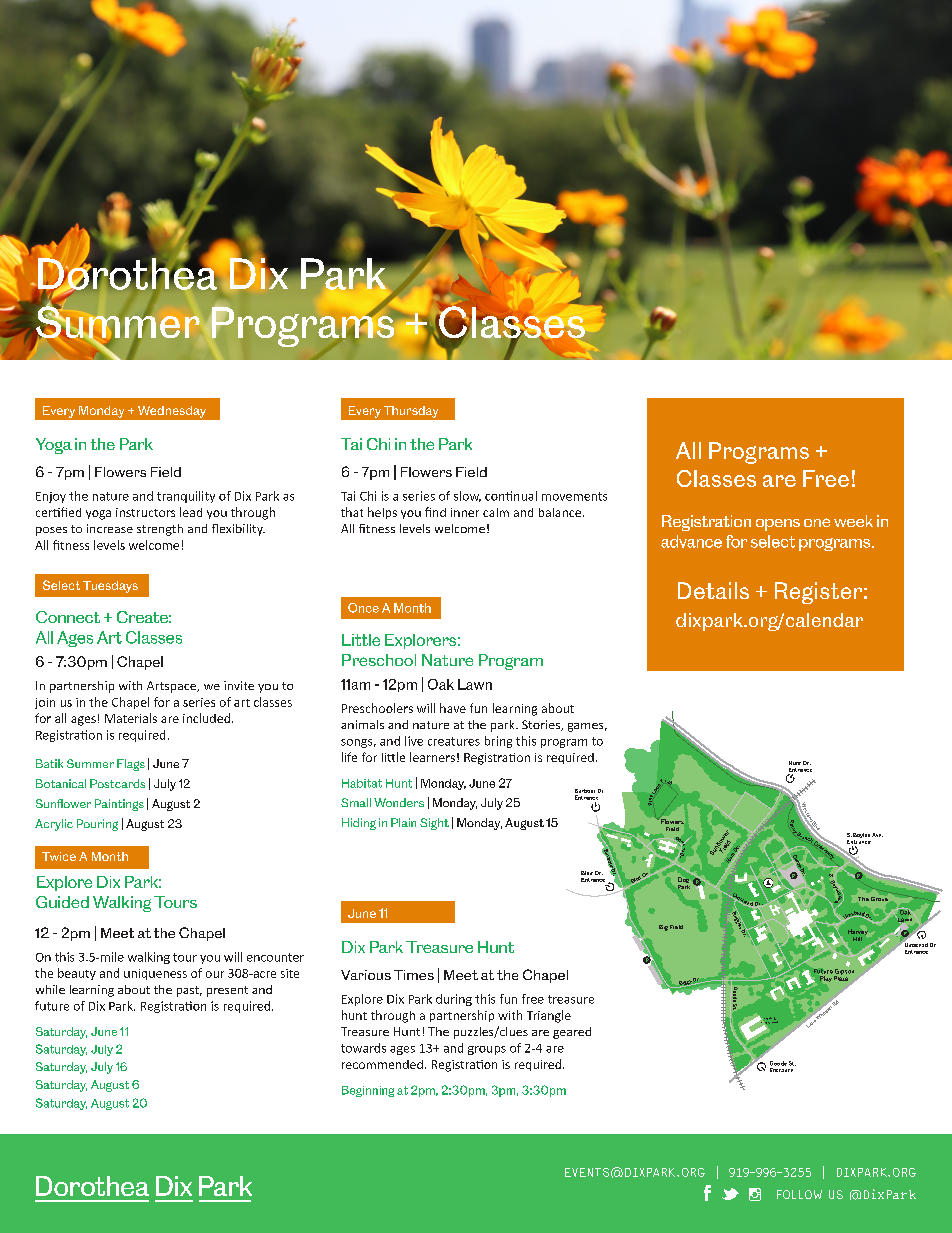  I want to click on Play, so click(826, 979).
